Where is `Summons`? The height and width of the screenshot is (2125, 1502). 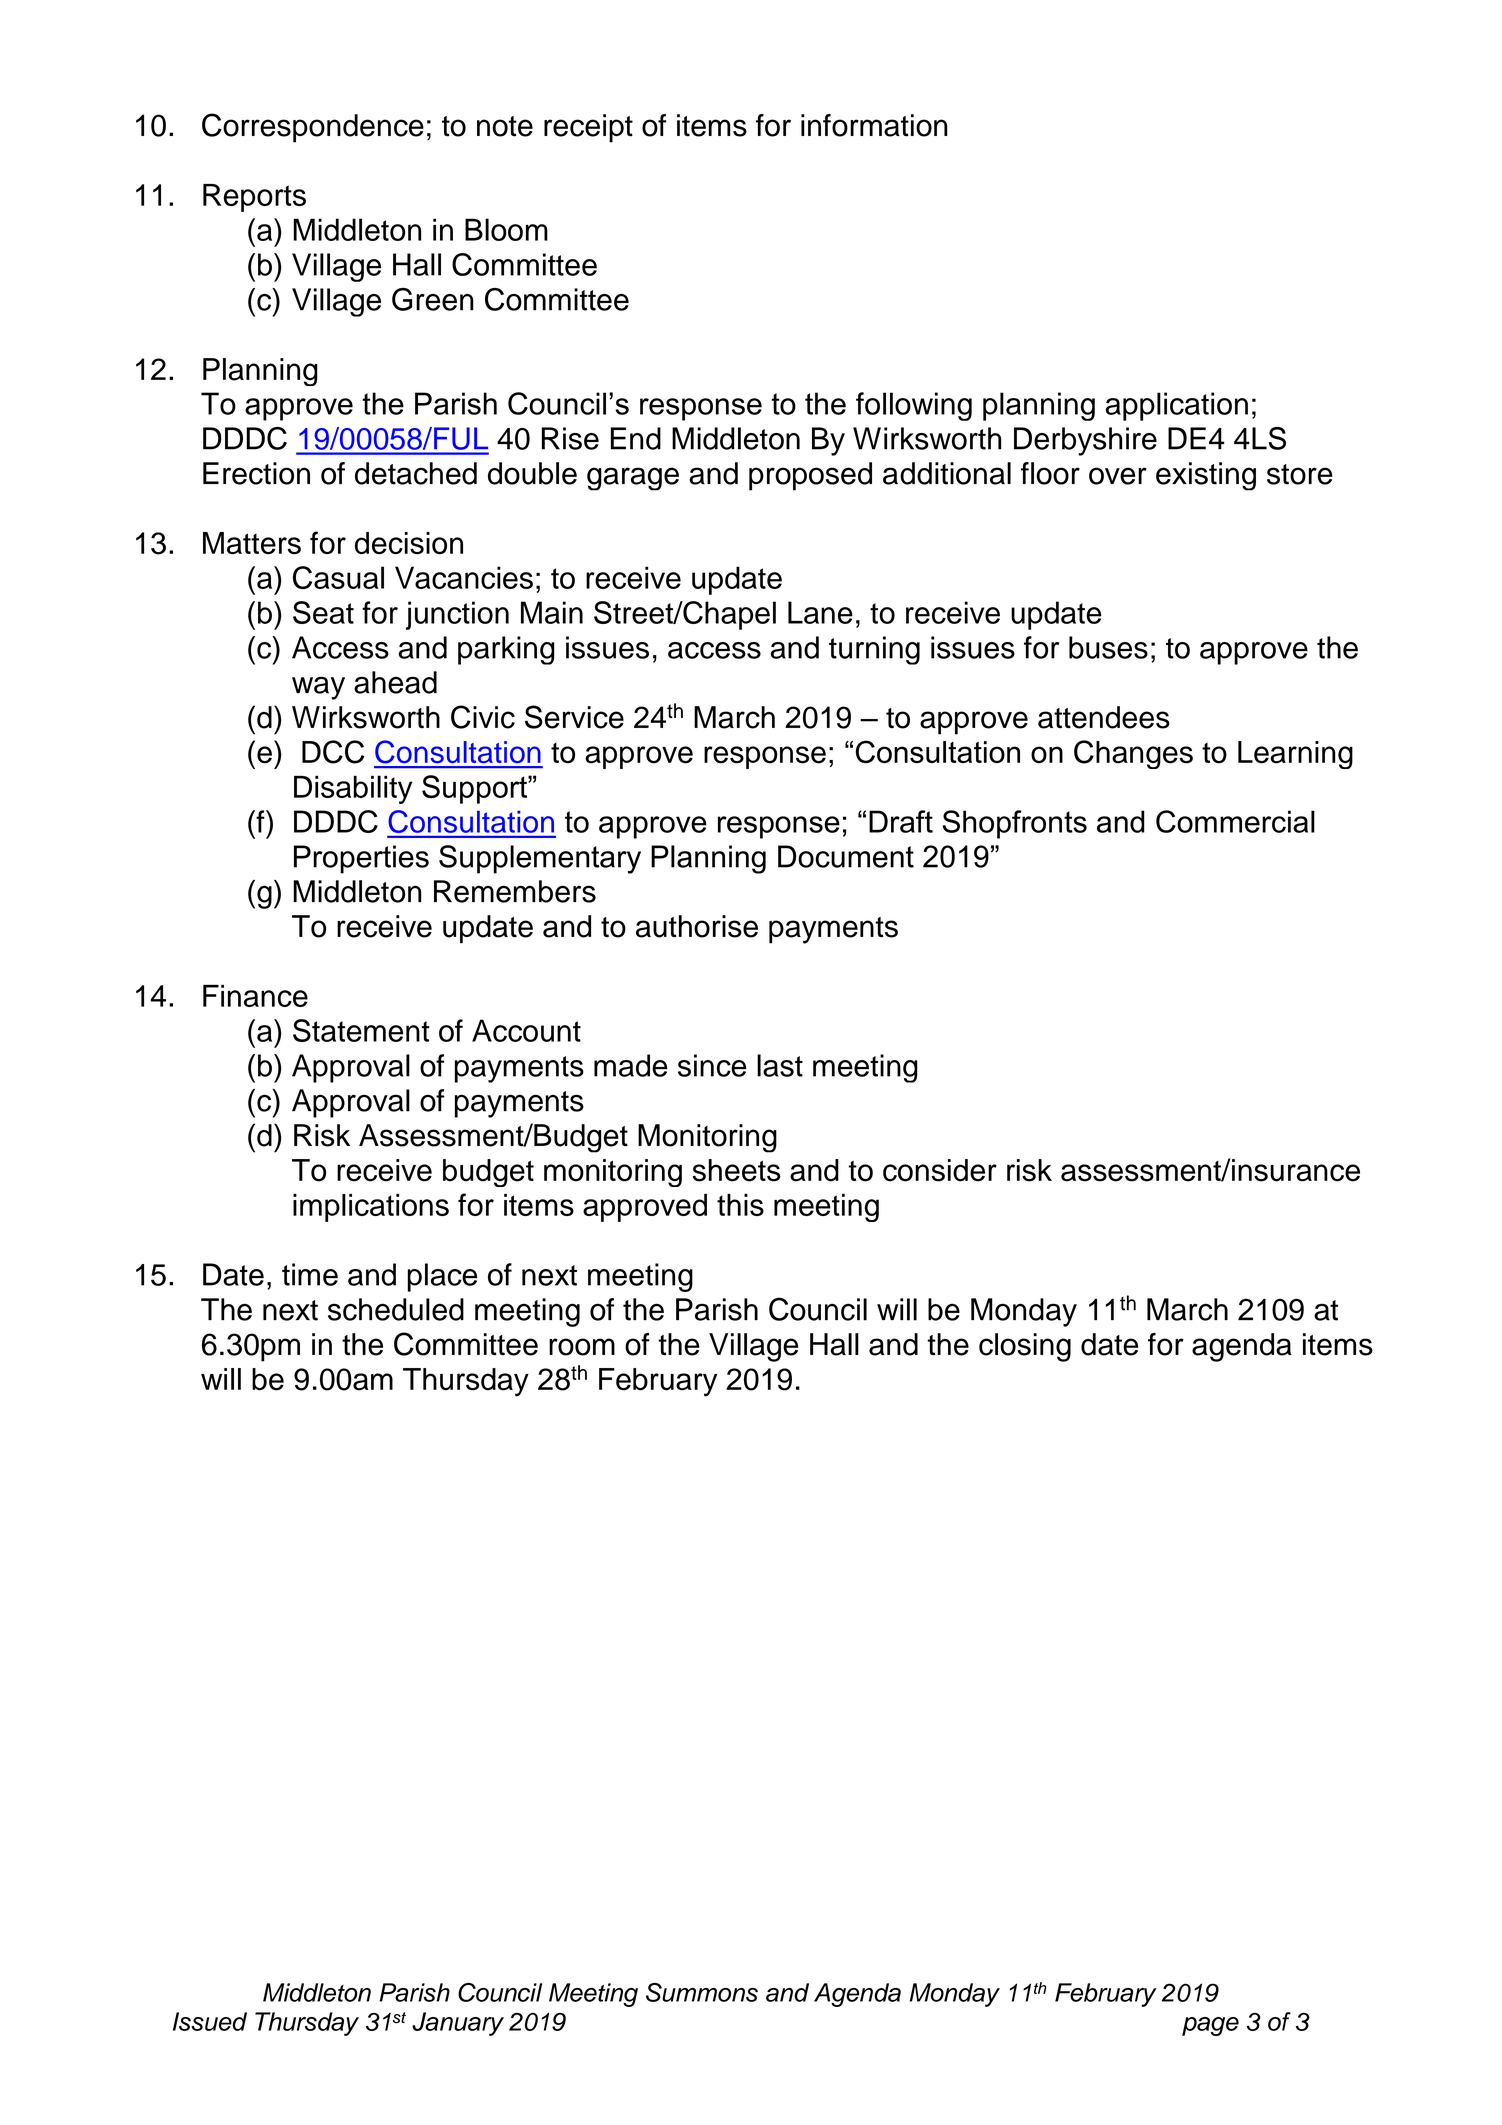
Summons is located at coordinates (702, 1992).
